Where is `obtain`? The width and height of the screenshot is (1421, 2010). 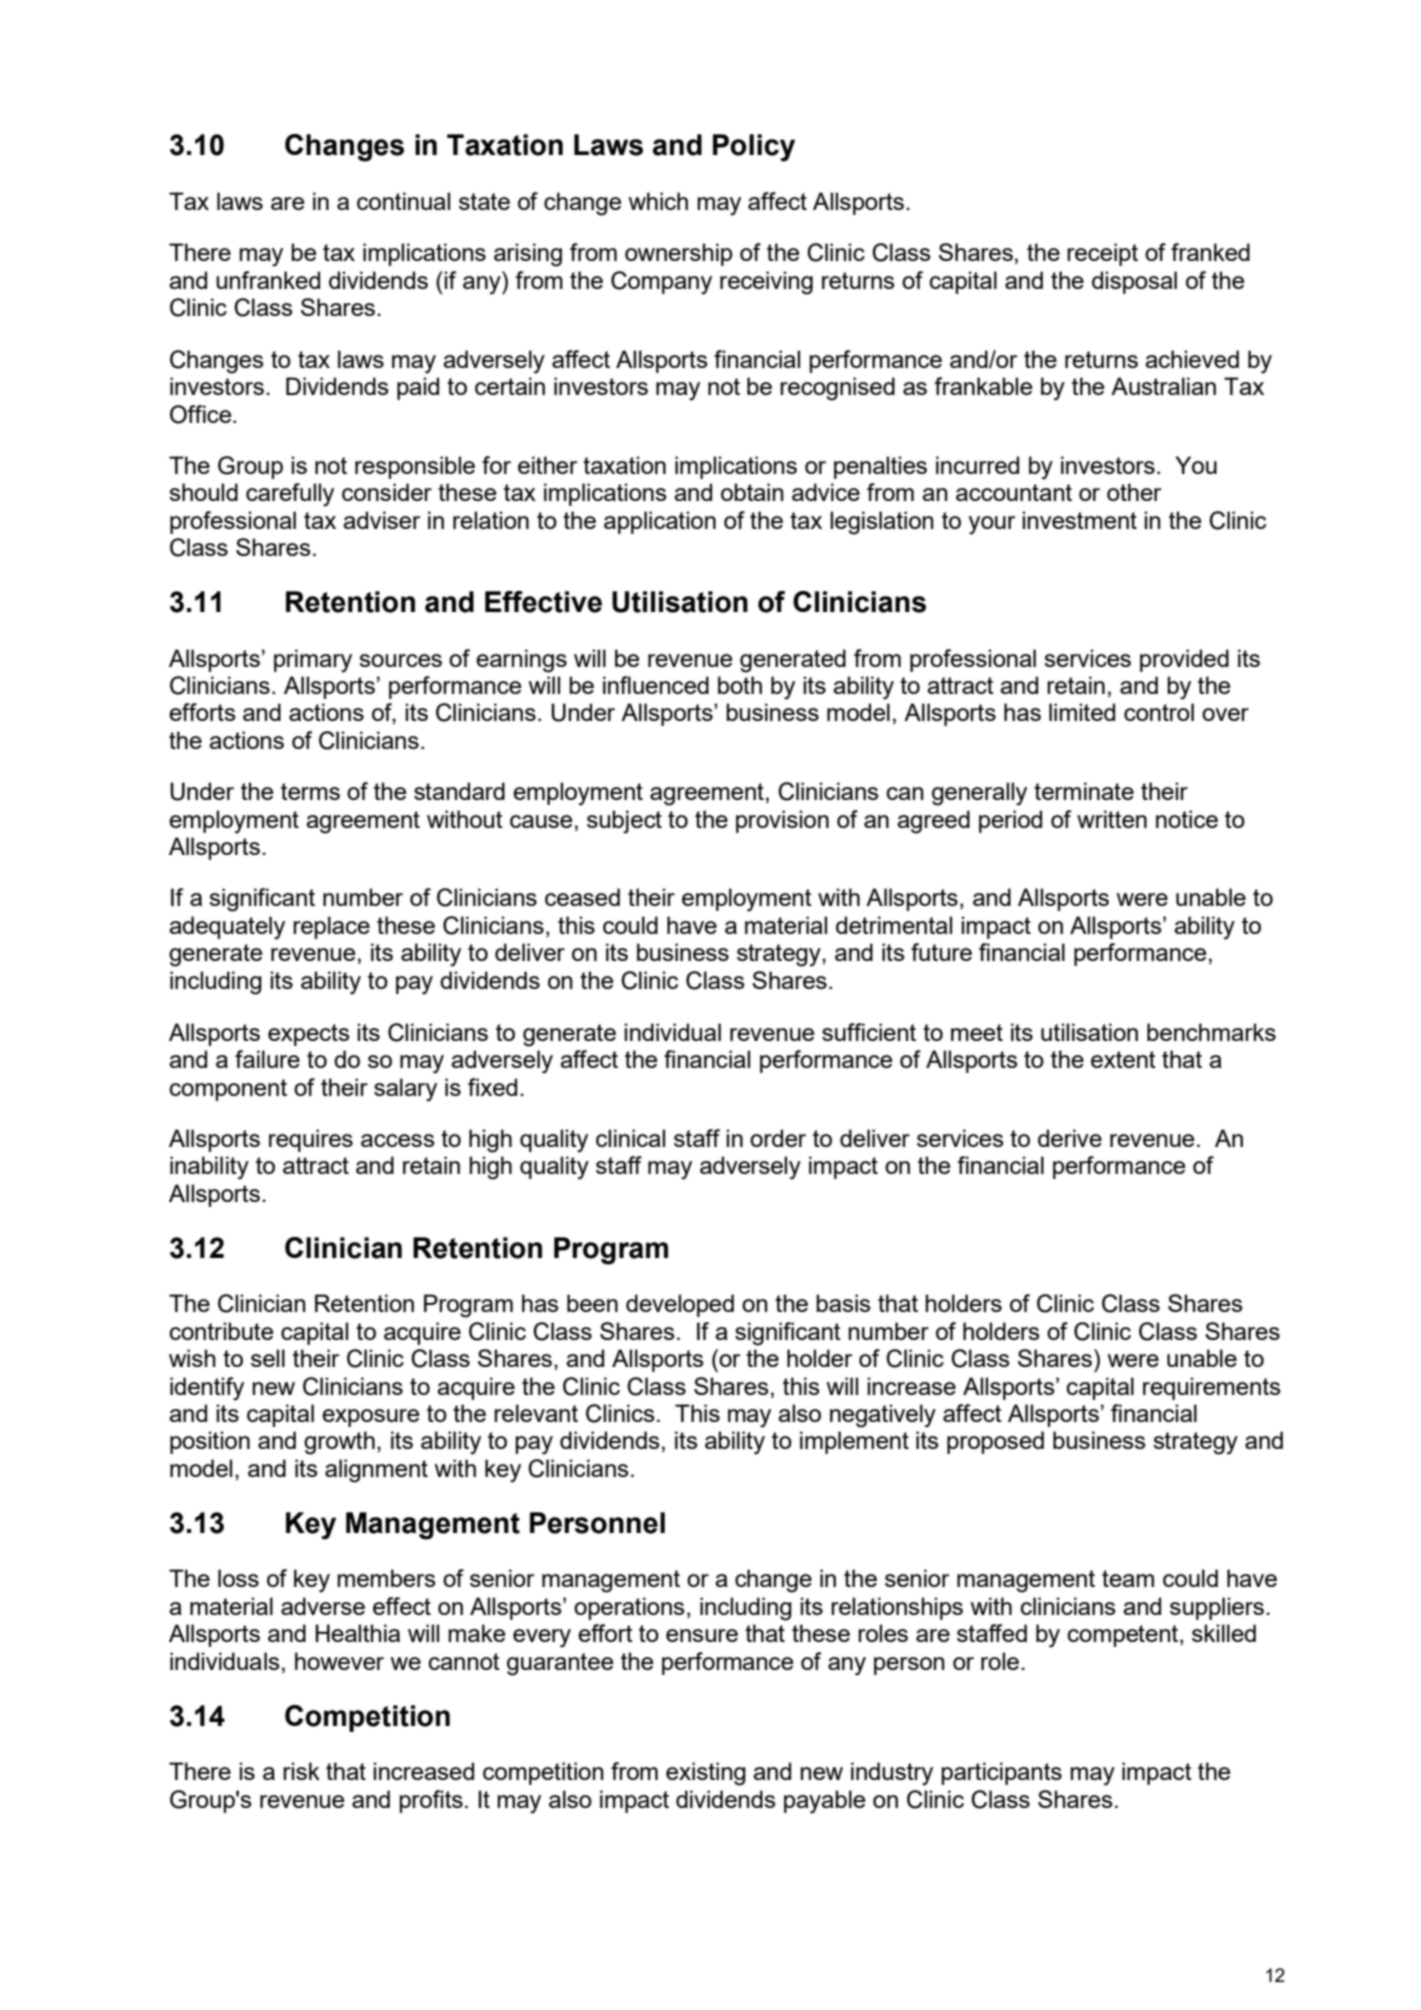
obtain is located at coordinates (752, 492).
